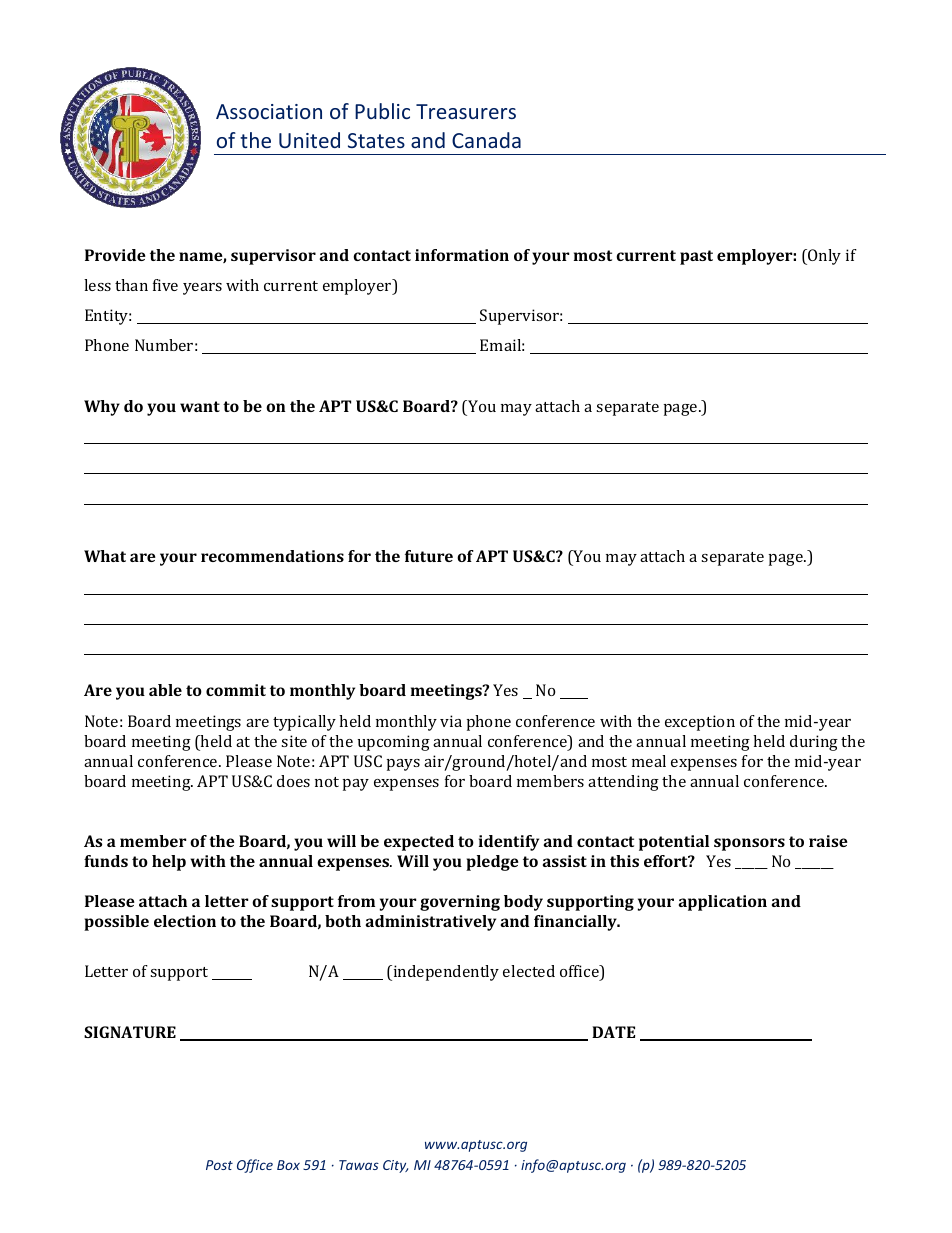 Image resolution: width=952 pixels, height=1233 pixels. What do you see at coordinates (696, 257) in the page?
I see `past` at bounding box center [696, 257].
